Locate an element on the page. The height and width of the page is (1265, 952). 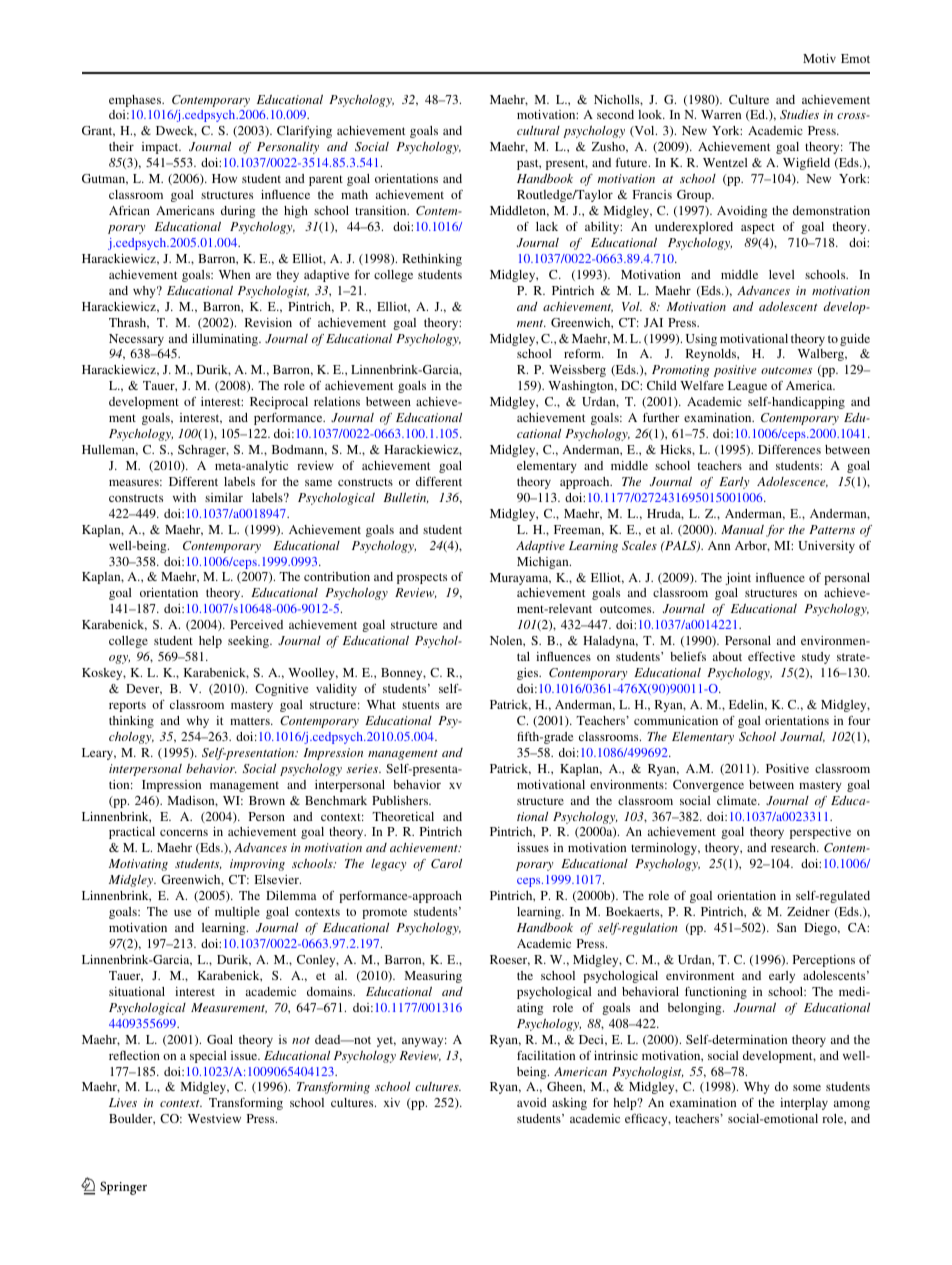
emphases is located at coordinates (136, 101).
